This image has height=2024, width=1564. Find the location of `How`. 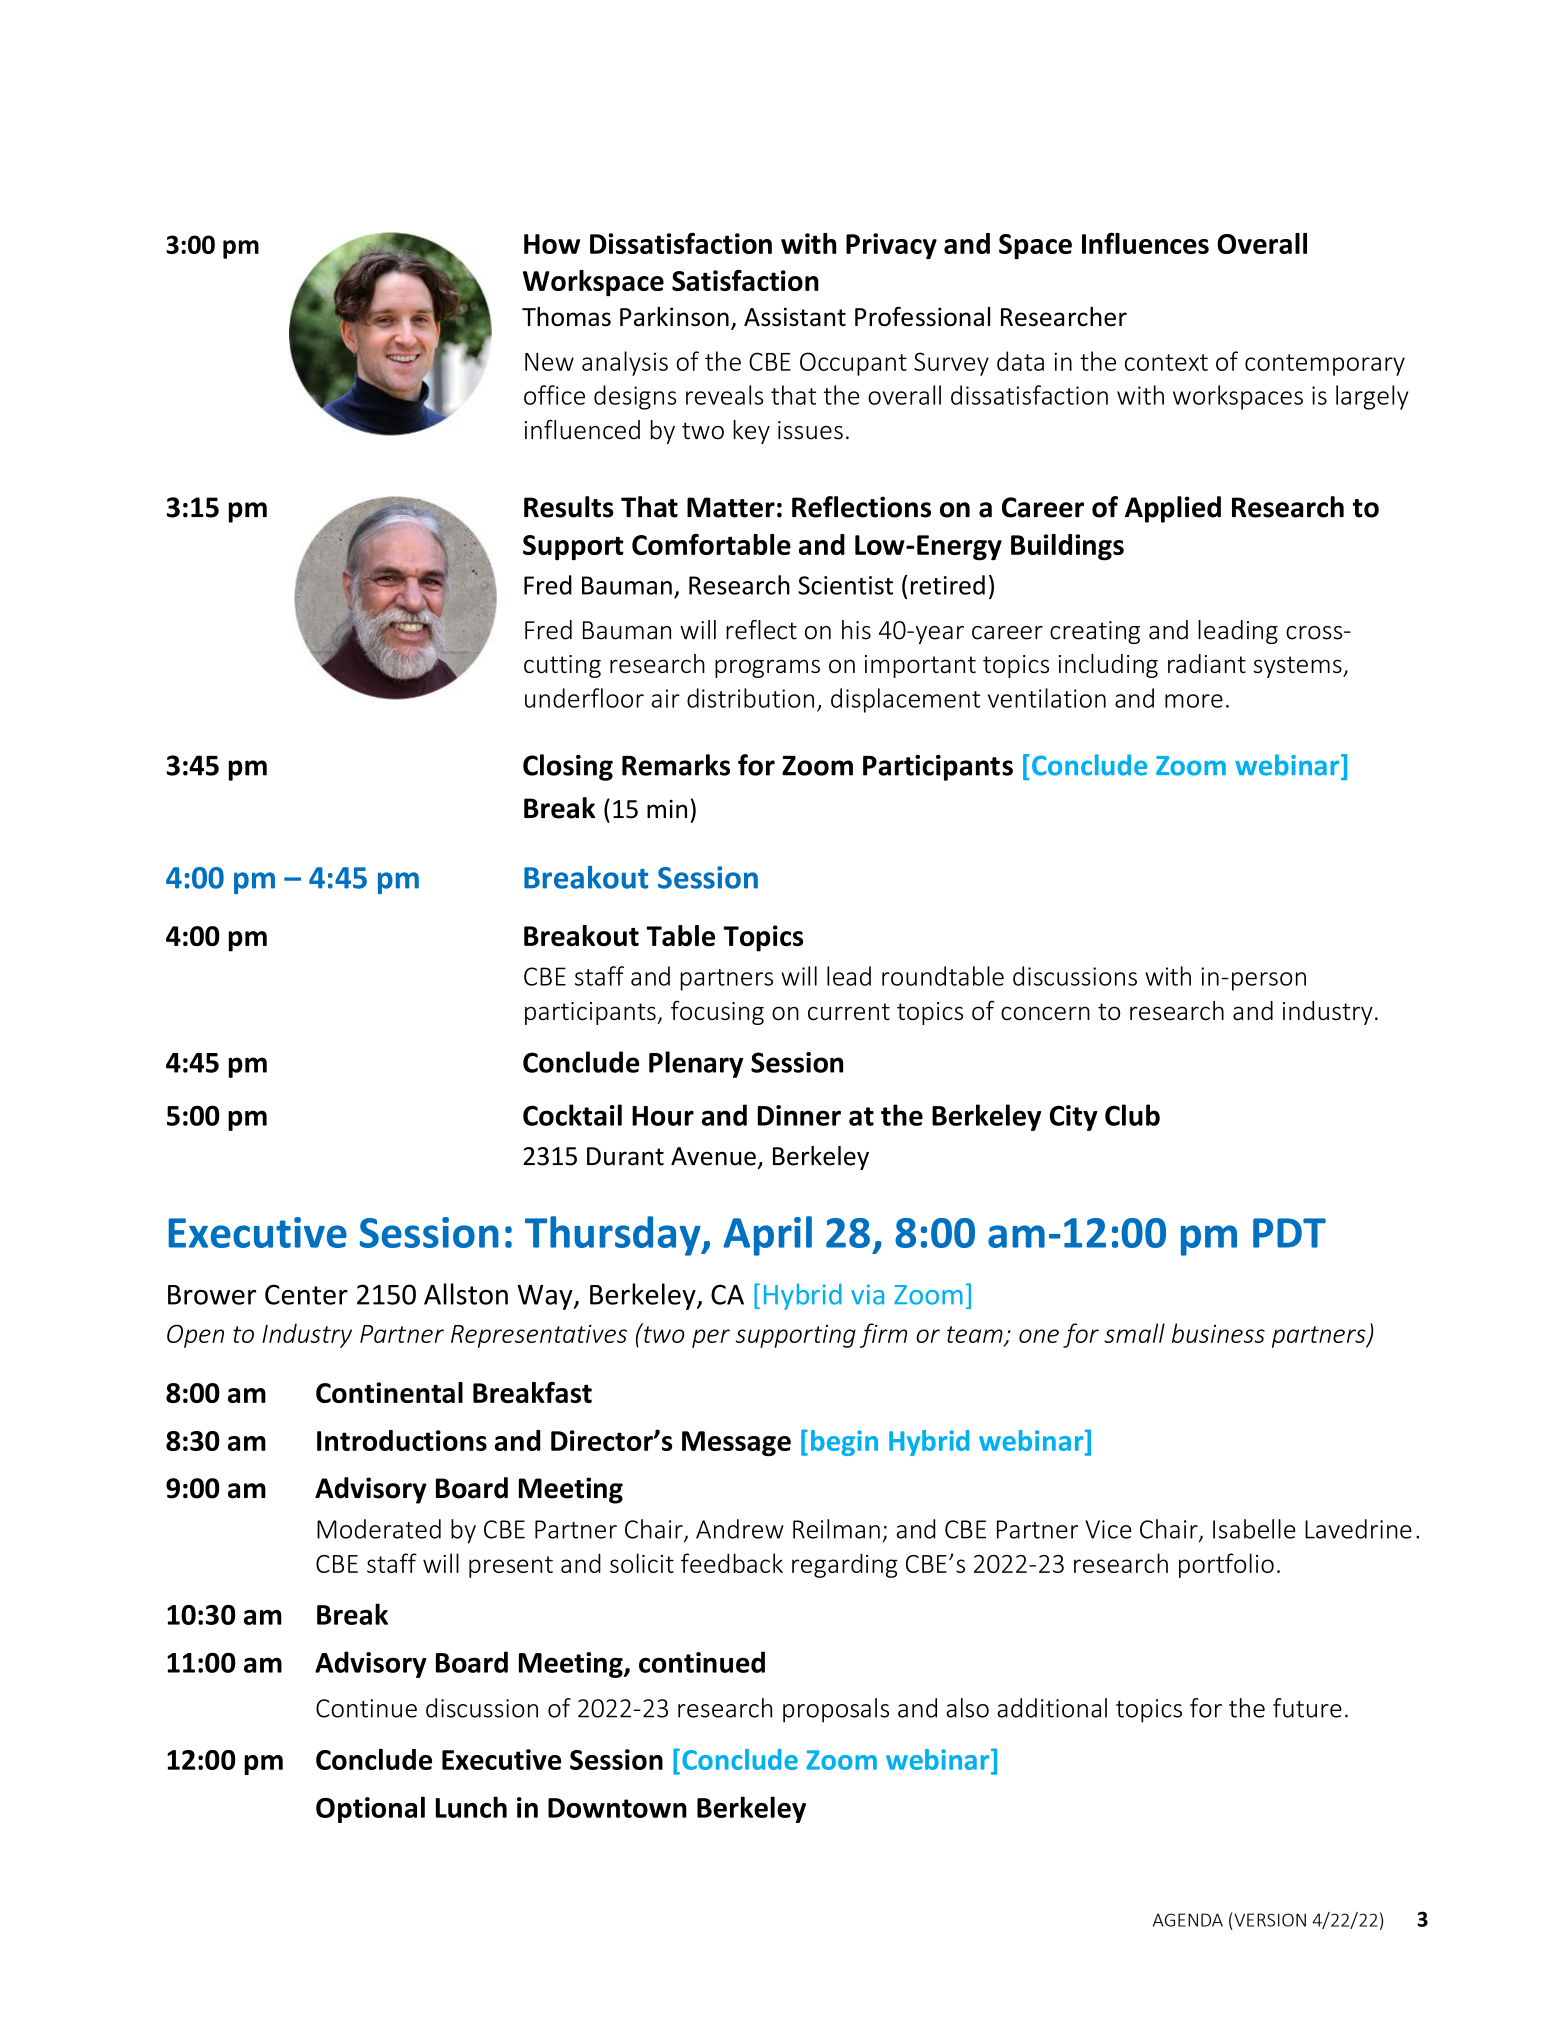

How is located at coordinates (552, 244).
